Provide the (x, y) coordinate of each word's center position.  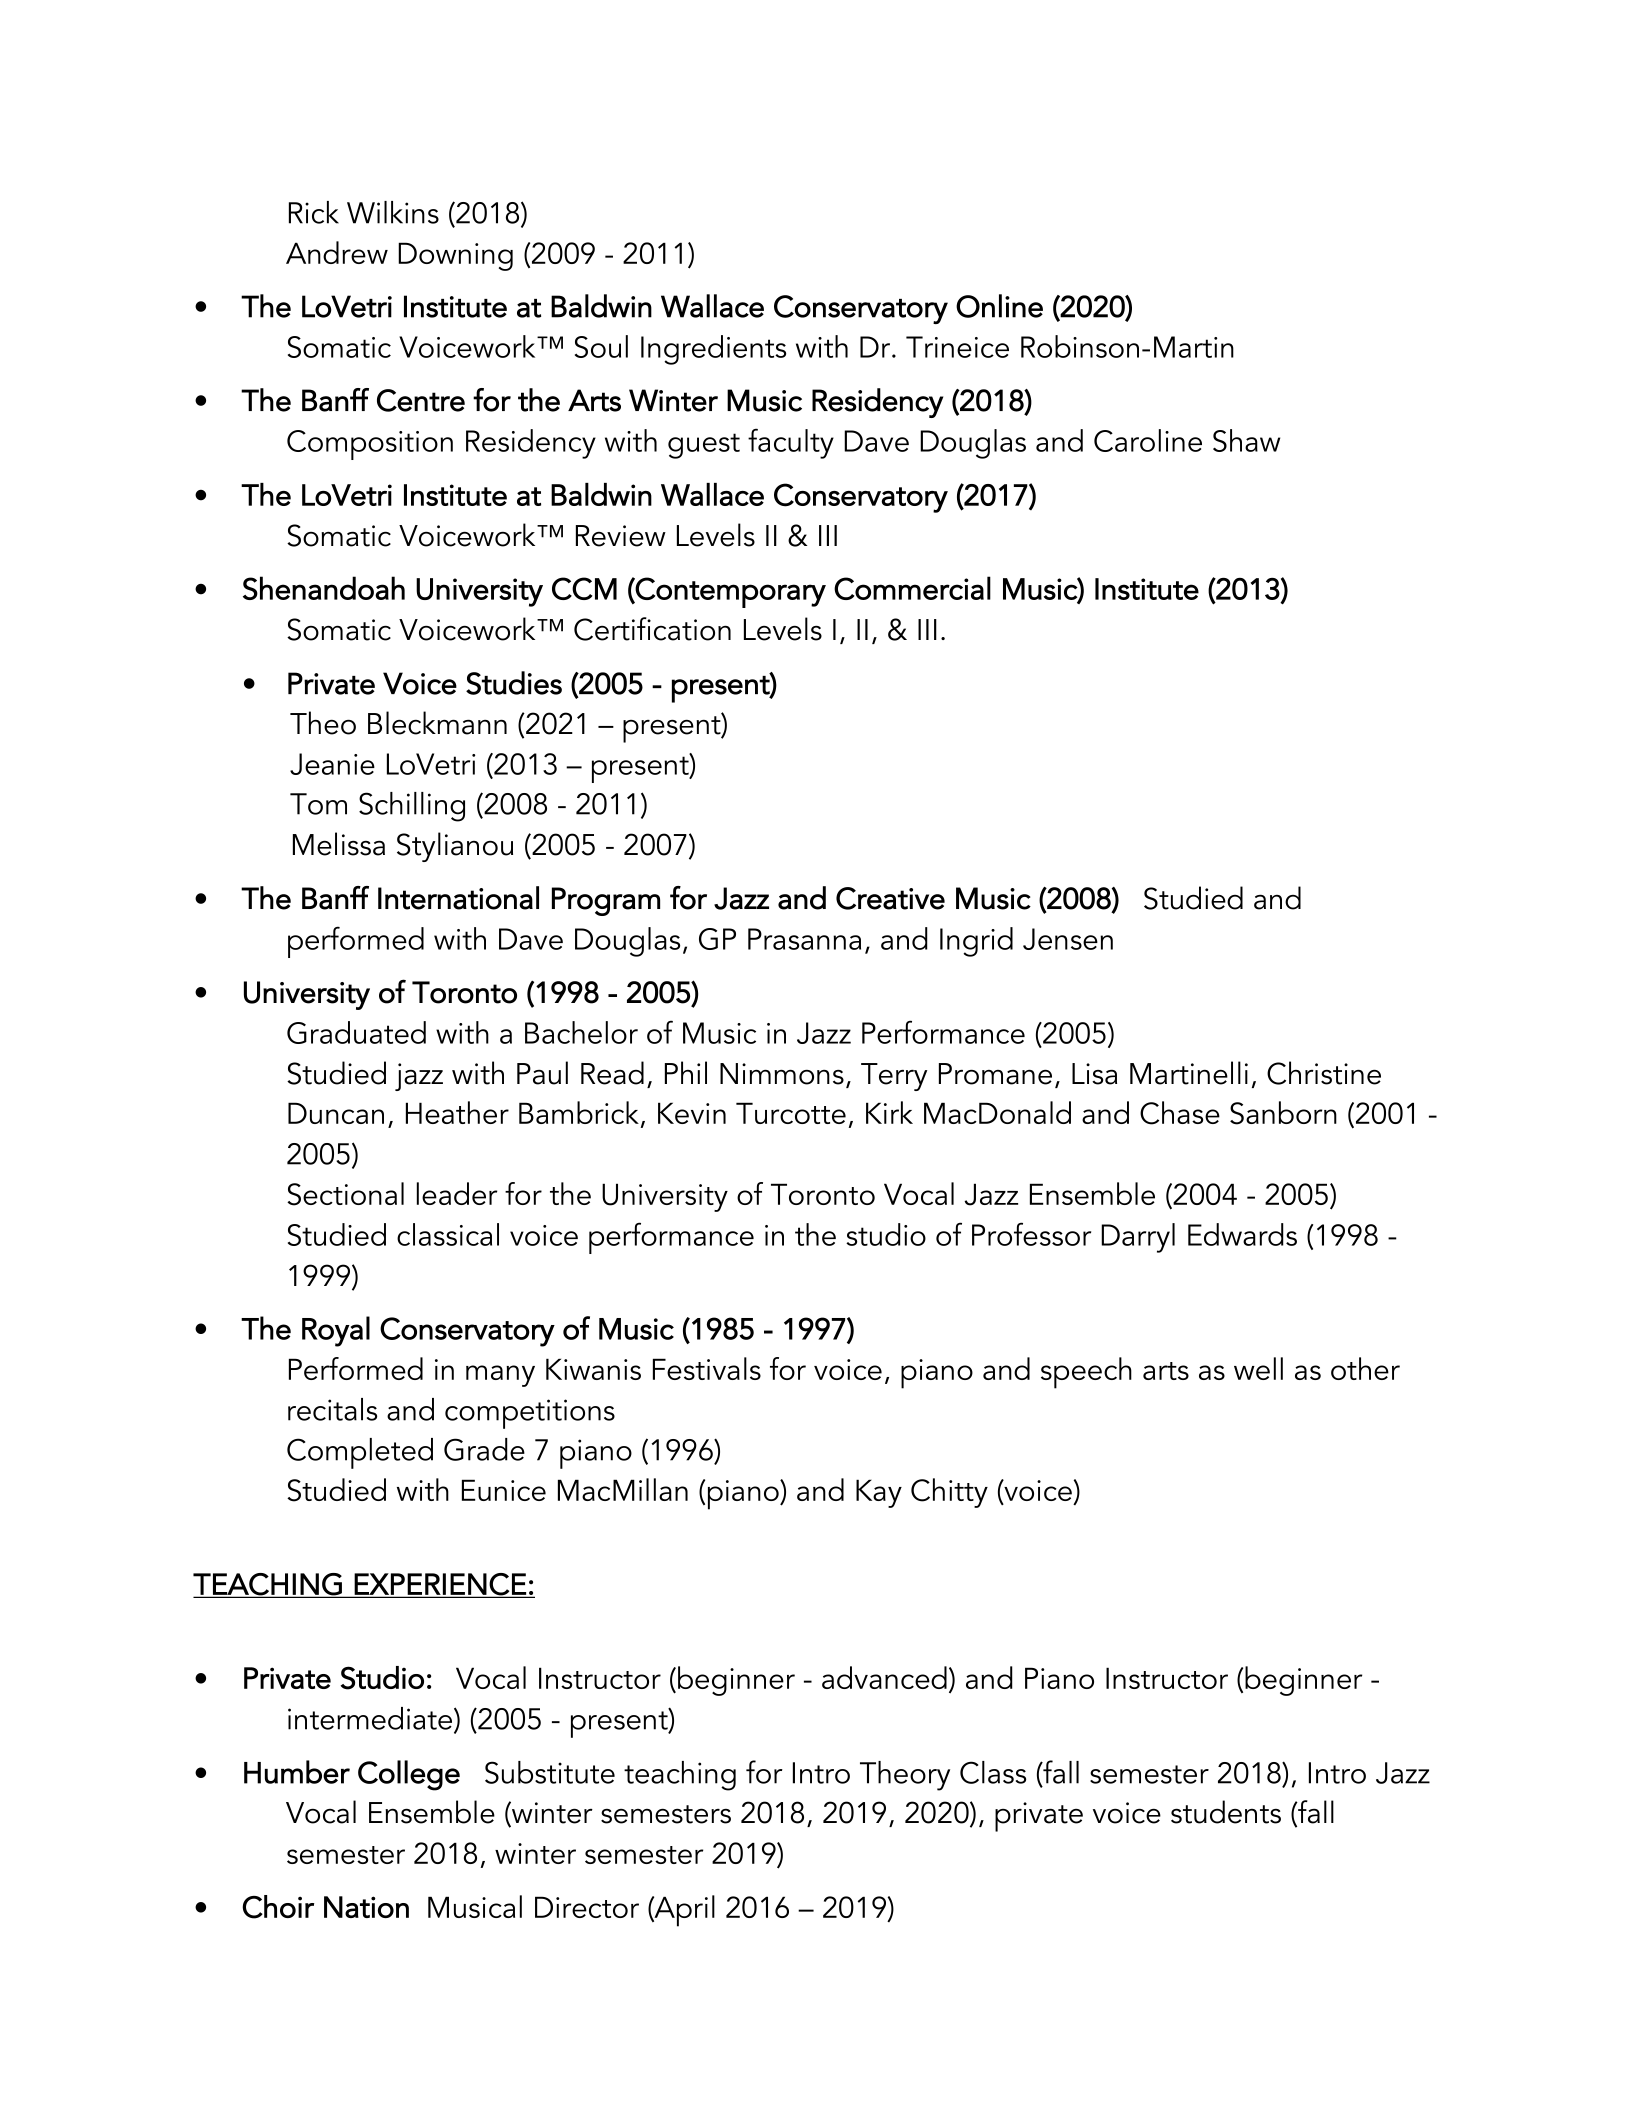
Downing (455, 256)
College (409, 1775)
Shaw (1246, 440)
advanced (884, 1677)
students (1226, 1812)
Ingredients (713, 350)
